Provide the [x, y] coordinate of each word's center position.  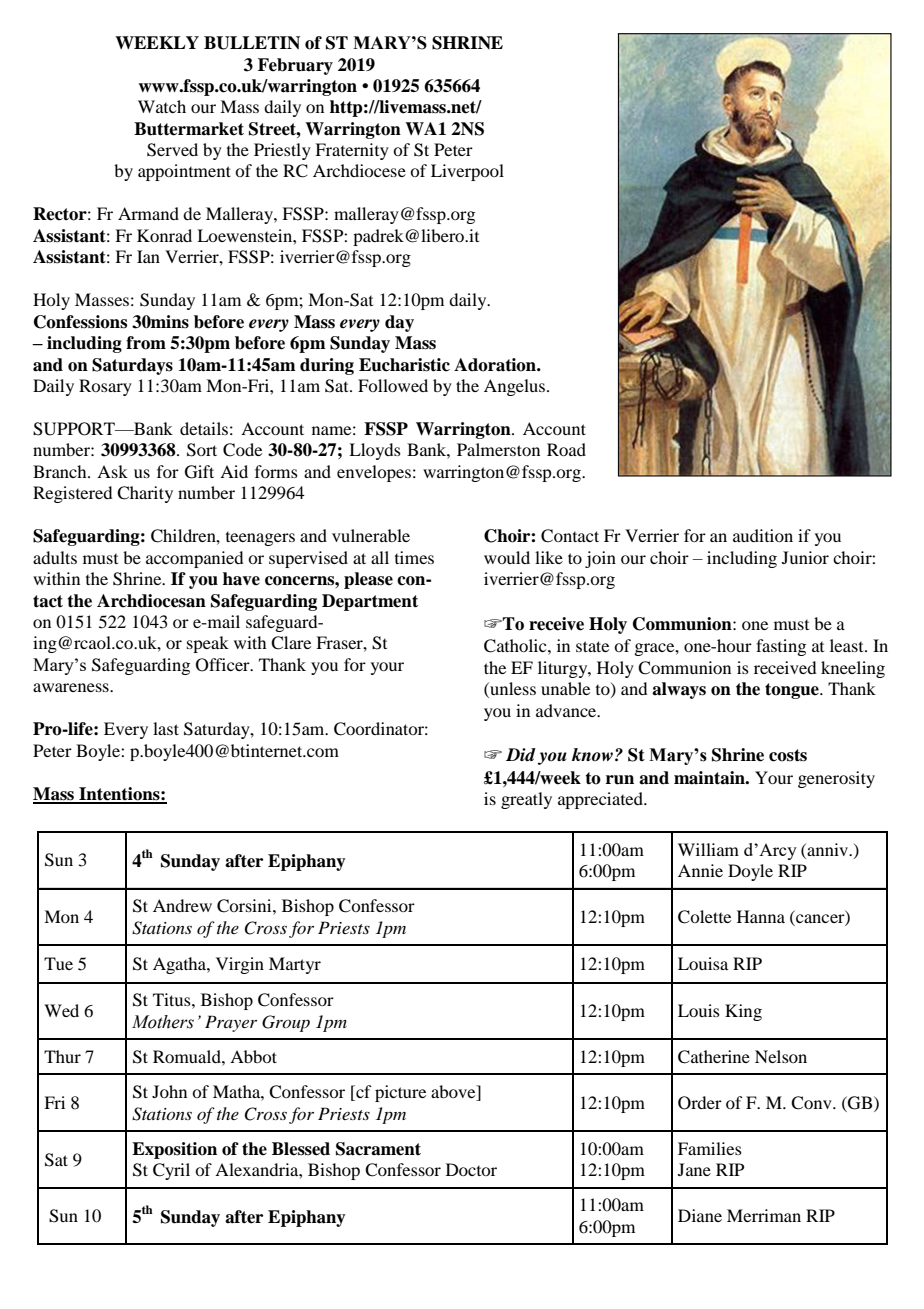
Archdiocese [359, 170]
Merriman [764, 1215]
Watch [162, 106]
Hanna [761, 916]
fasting [781, 647]
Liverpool [467, 172]
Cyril [171, 1171]
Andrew [182, 905]
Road [566, 449]
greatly [526, 800]
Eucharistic [404, 365]
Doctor [471, 1169]
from [146, 343]
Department [370, 602]
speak [208, 644]
